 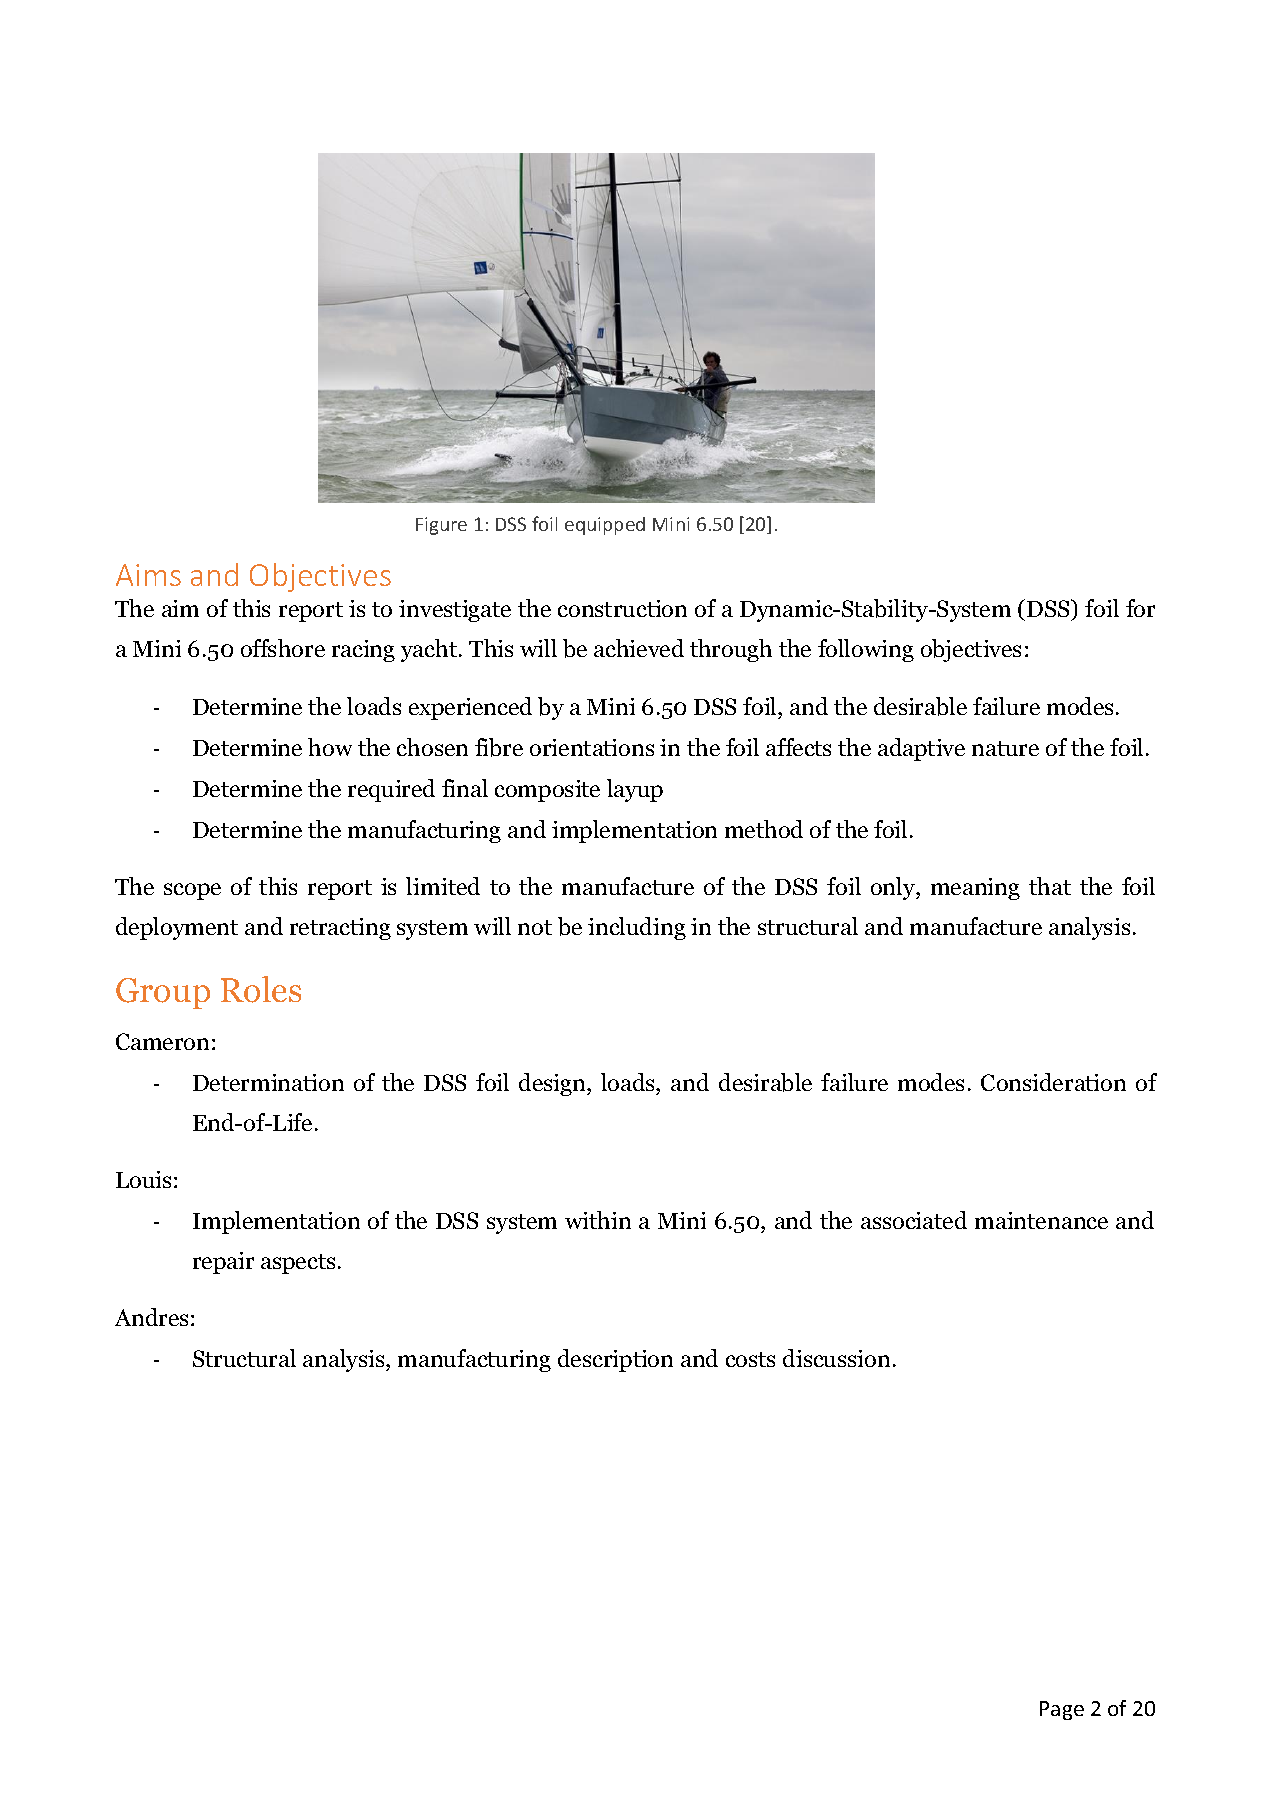 I want to click on Consideration, so click(x=1053, y=1082).
